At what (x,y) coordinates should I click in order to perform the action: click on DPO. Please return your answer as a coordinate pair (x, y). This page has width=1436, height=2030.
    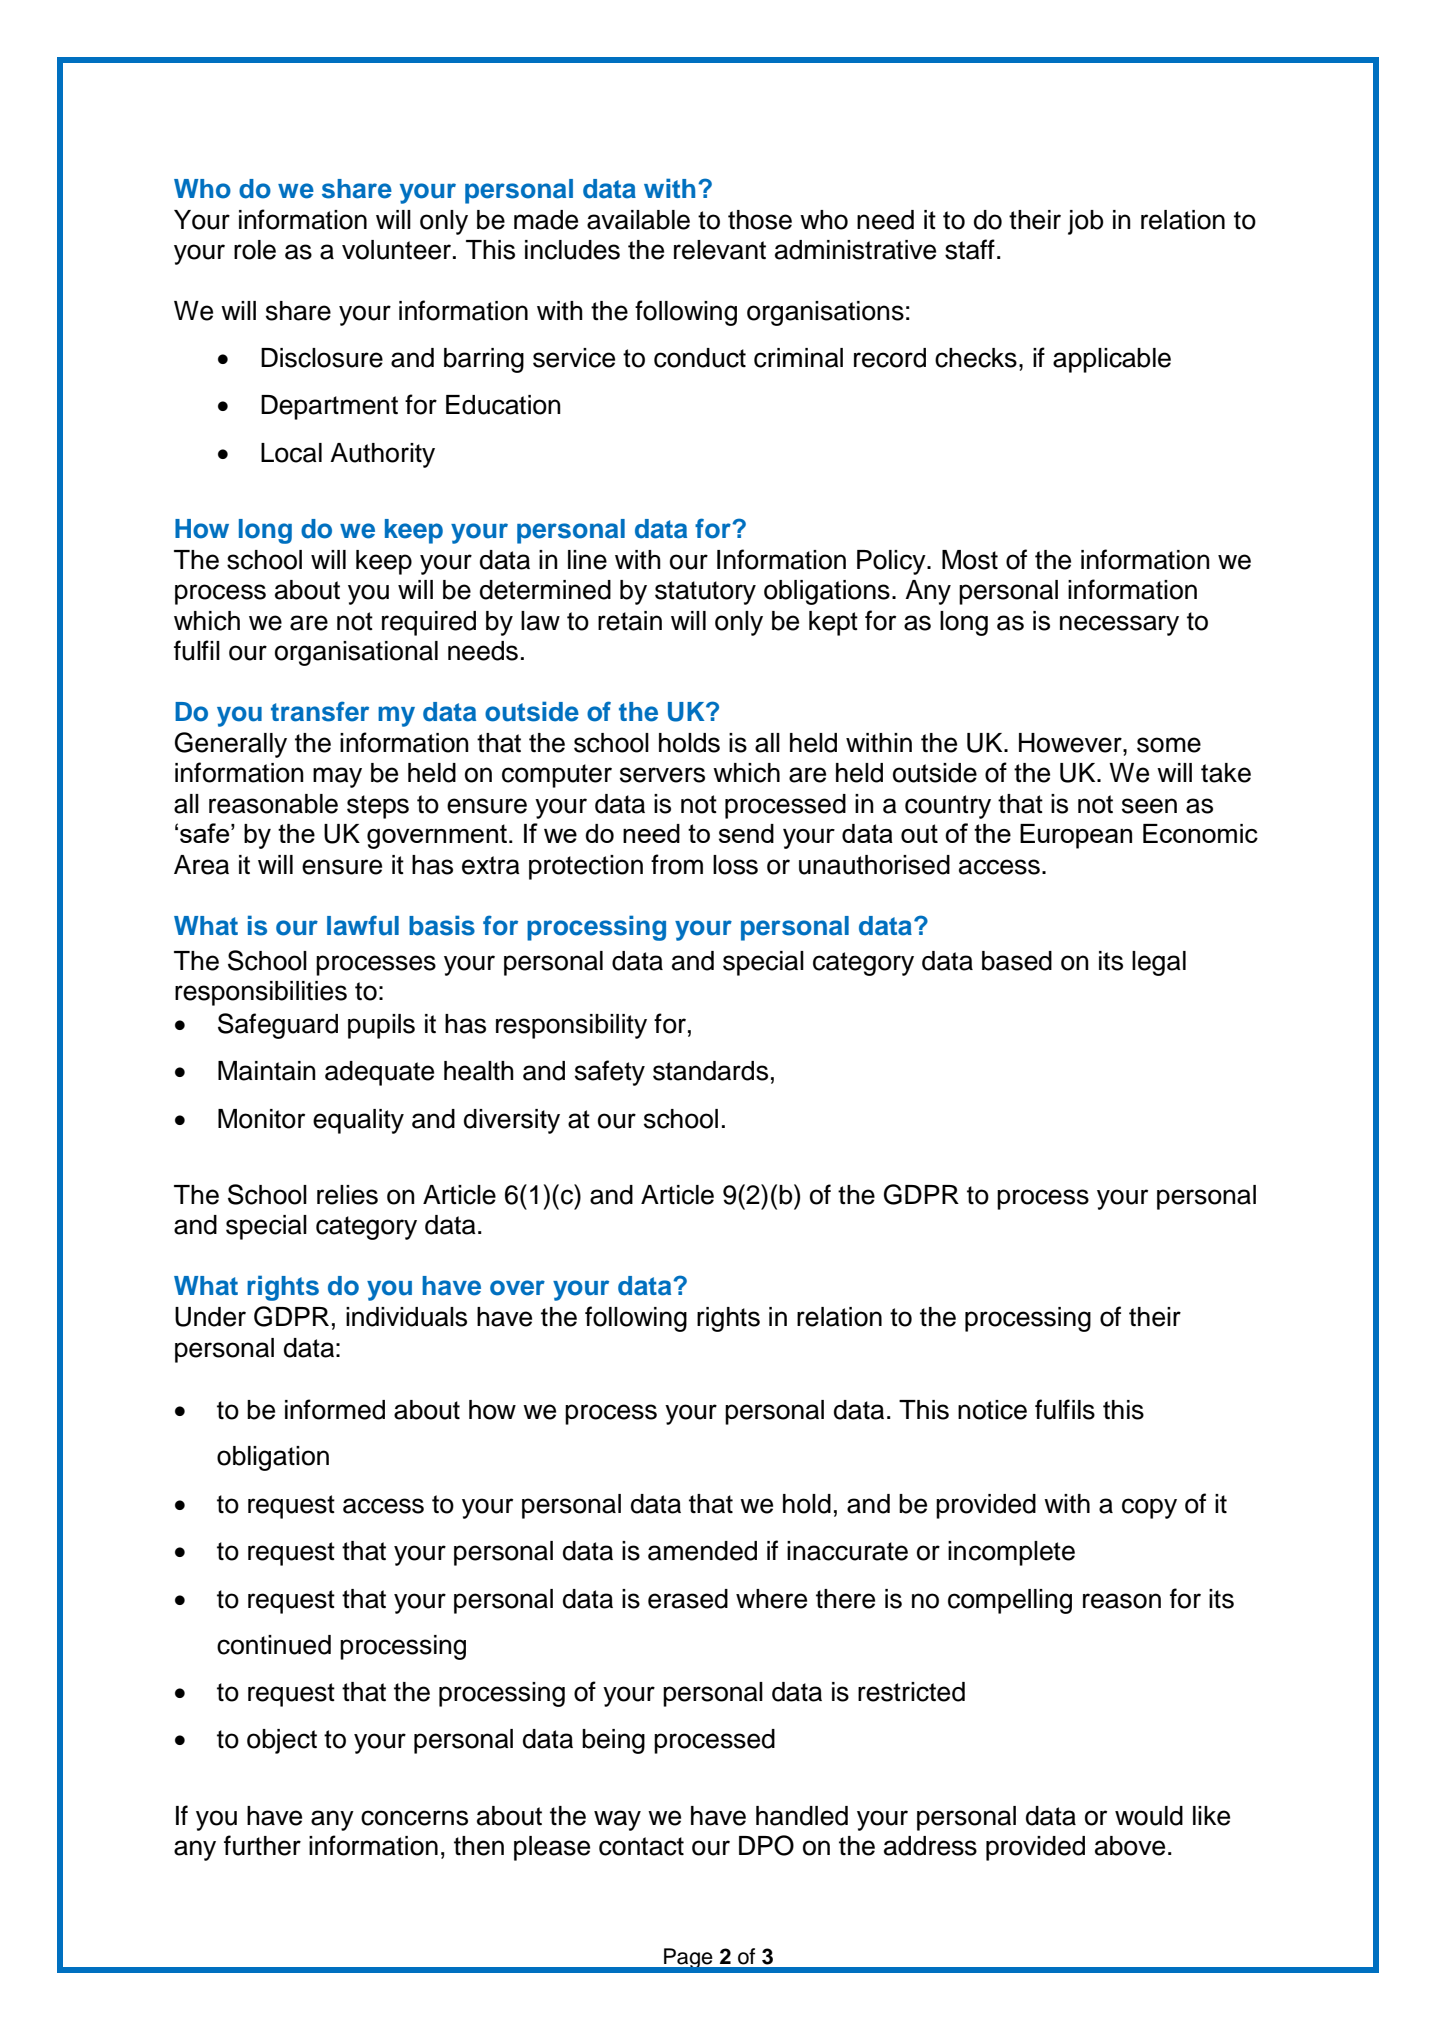
    Looking at the image, I should click on (766, 1845).
